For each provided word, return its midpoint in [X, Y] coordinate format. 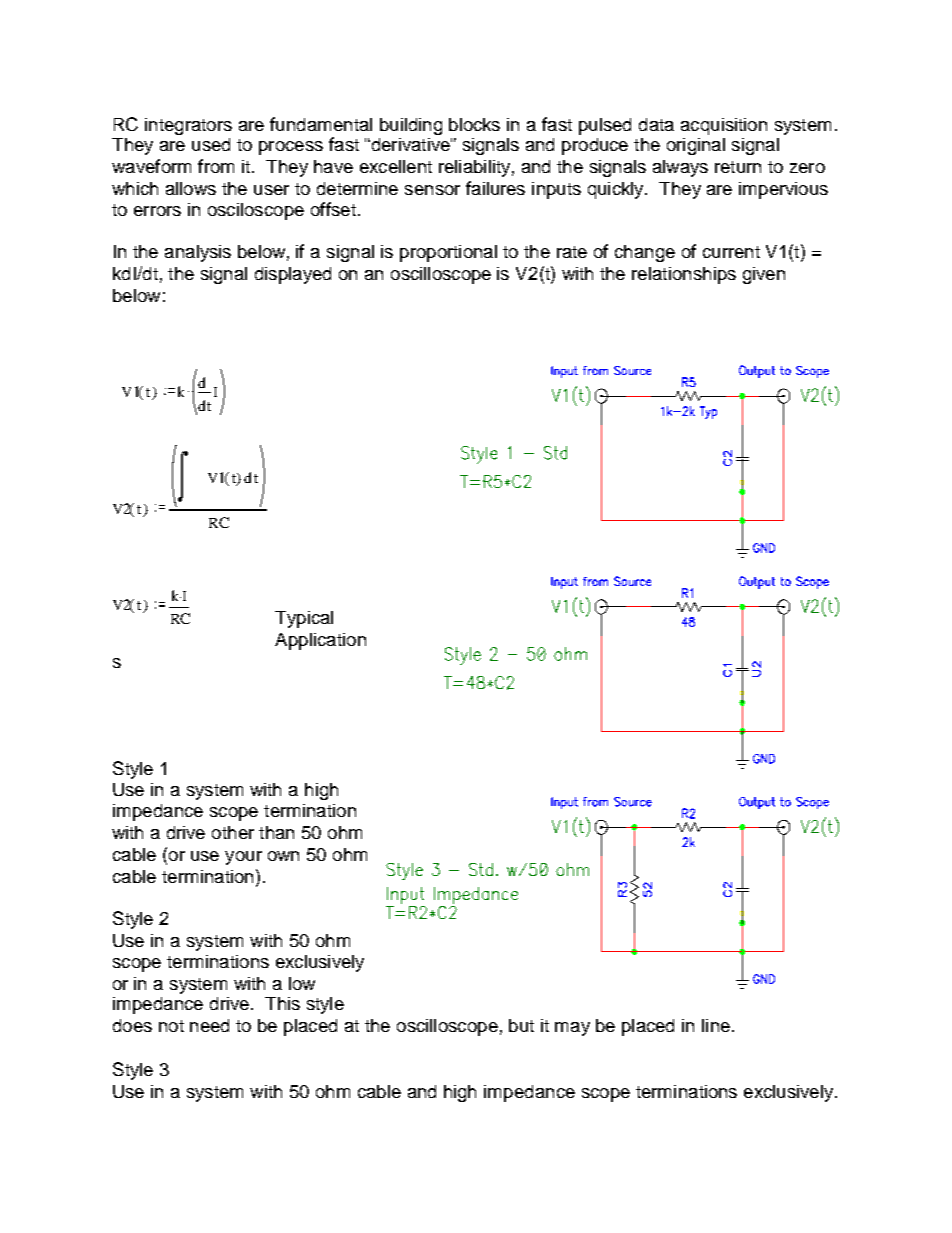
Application [320, 641]
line [716, 1025]
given [764, 275]
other [233, 832]
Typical [304, 619]
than [276, 832]
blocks [474, 124]
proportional [448, 253]
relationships [684, 275]
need [209, 1025]
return [738, 167]
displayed [293, 275]
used [211, 144]
